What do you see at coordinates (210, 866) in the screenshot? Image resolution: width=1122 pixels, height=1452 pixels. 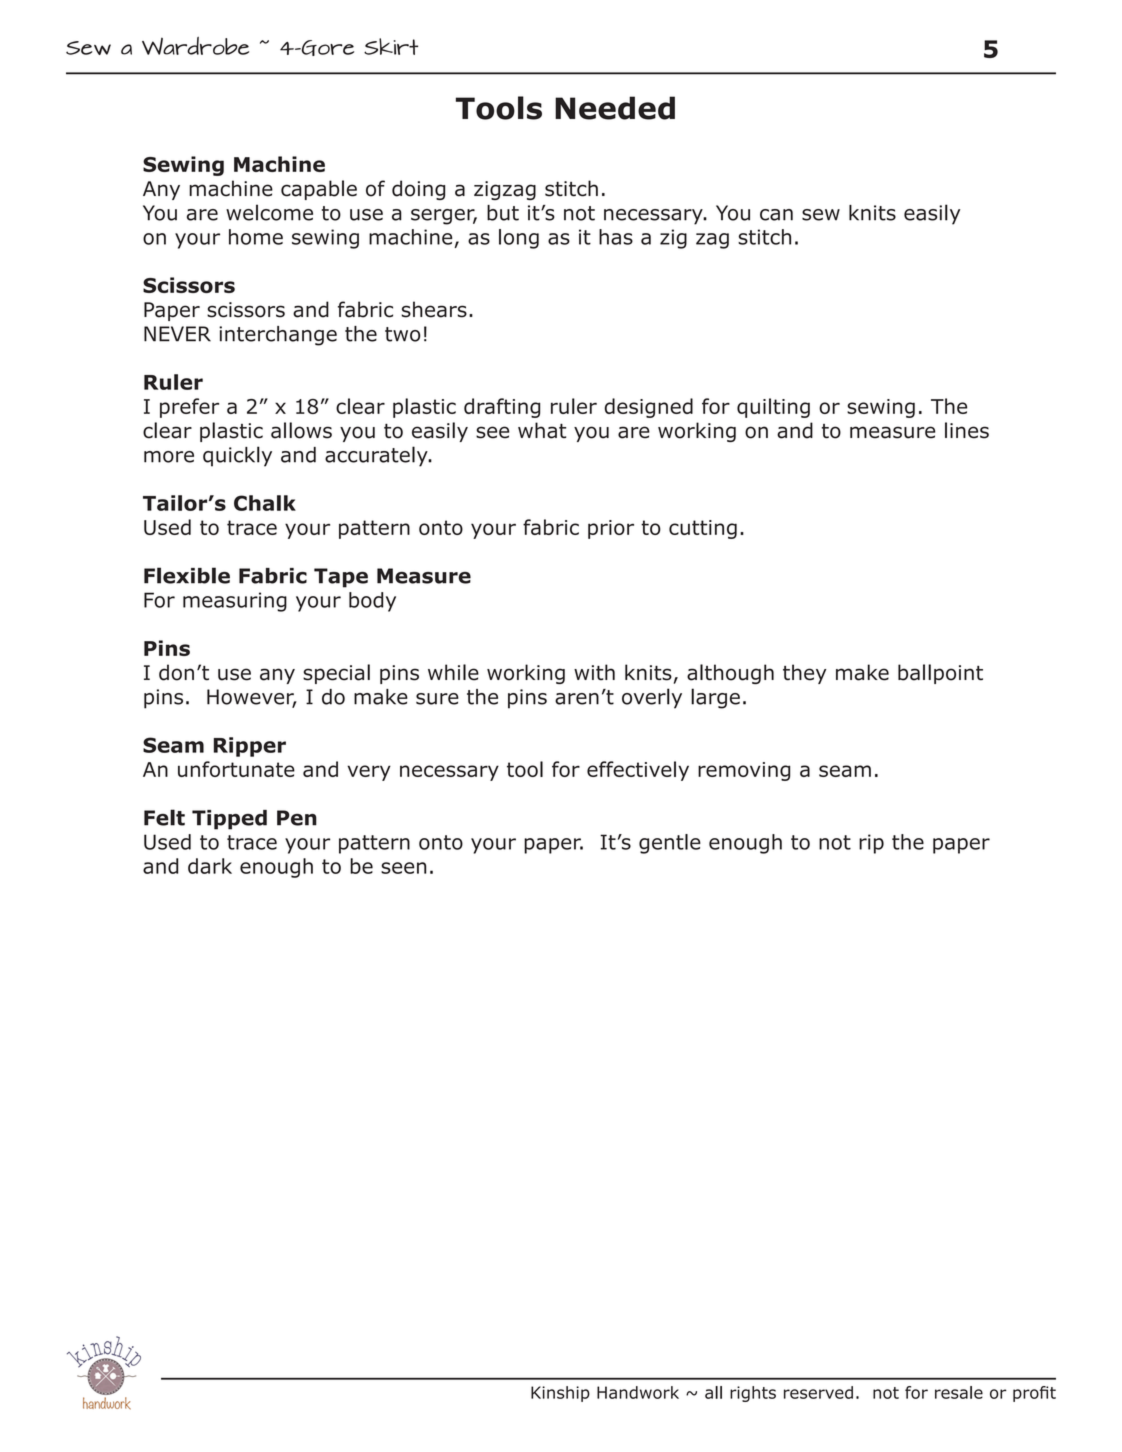 I see `dark` at bounding box center [210, 866].
